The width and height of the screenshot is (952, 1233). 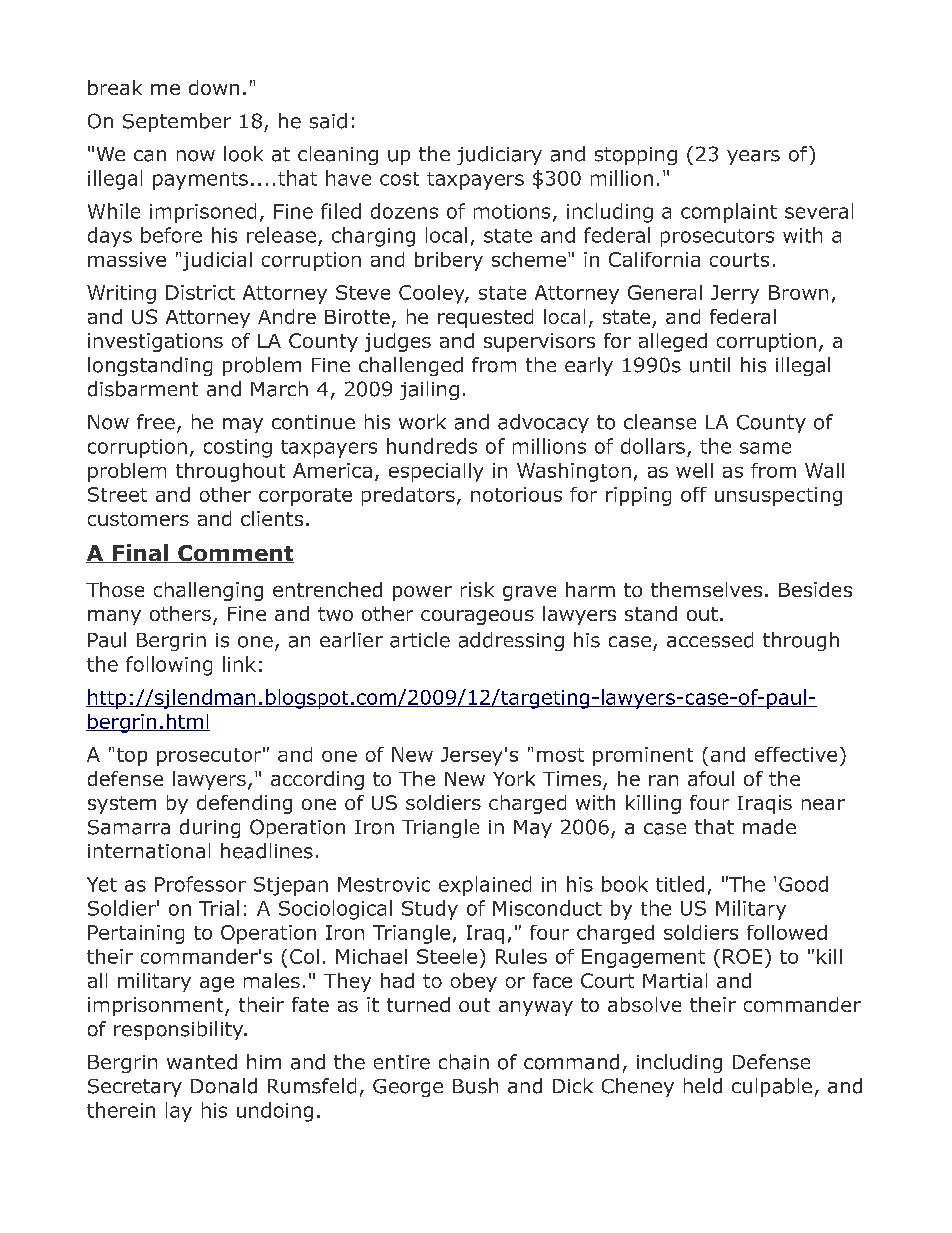 I want to click on afoul, so click(x=711, y=778).
